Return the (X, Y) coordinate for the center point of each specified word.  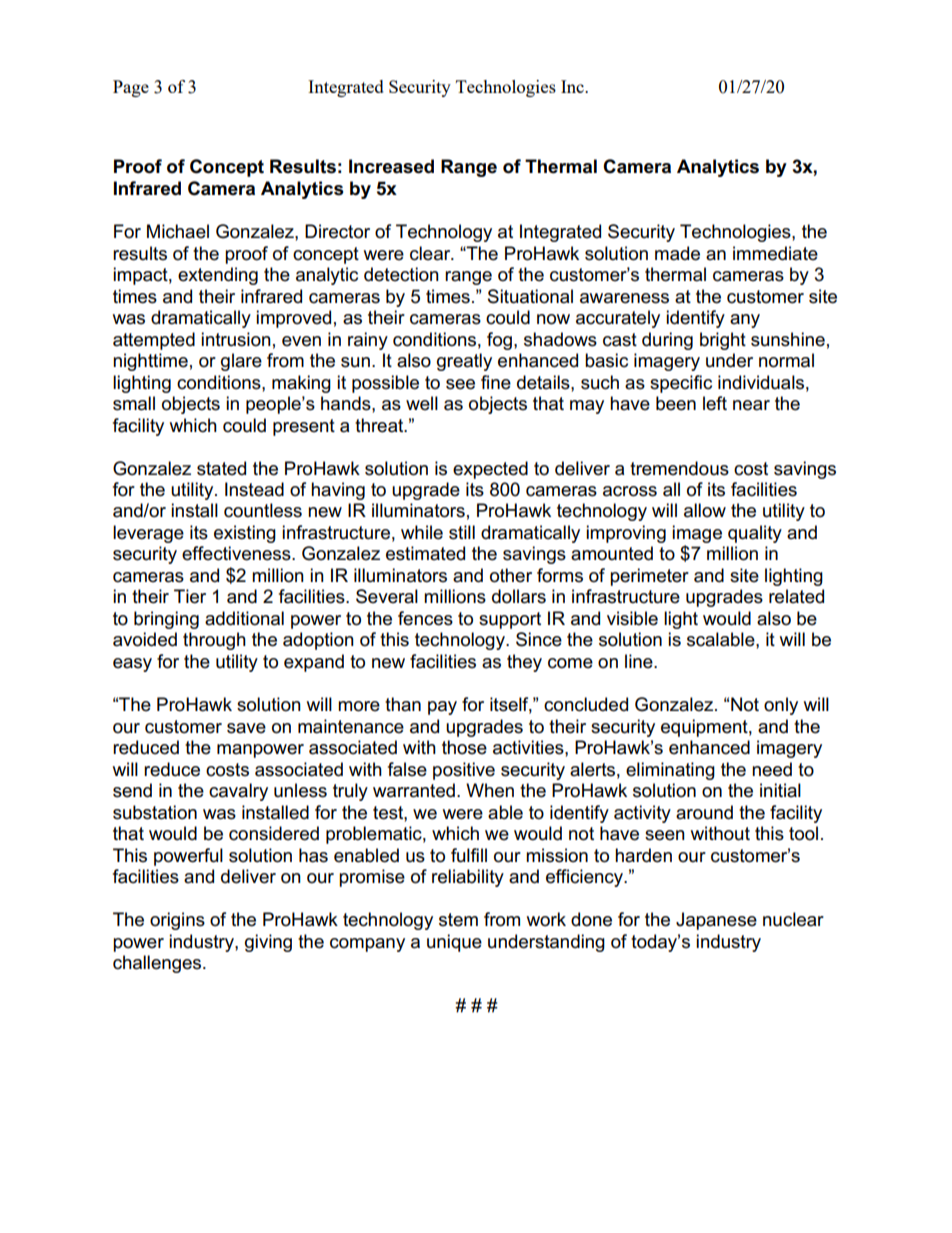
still (462, 532)
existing (245, 534)
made (677, 253)
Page (131, 88)
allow (705, 510)
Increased (391, 166)
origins (177, 921)
